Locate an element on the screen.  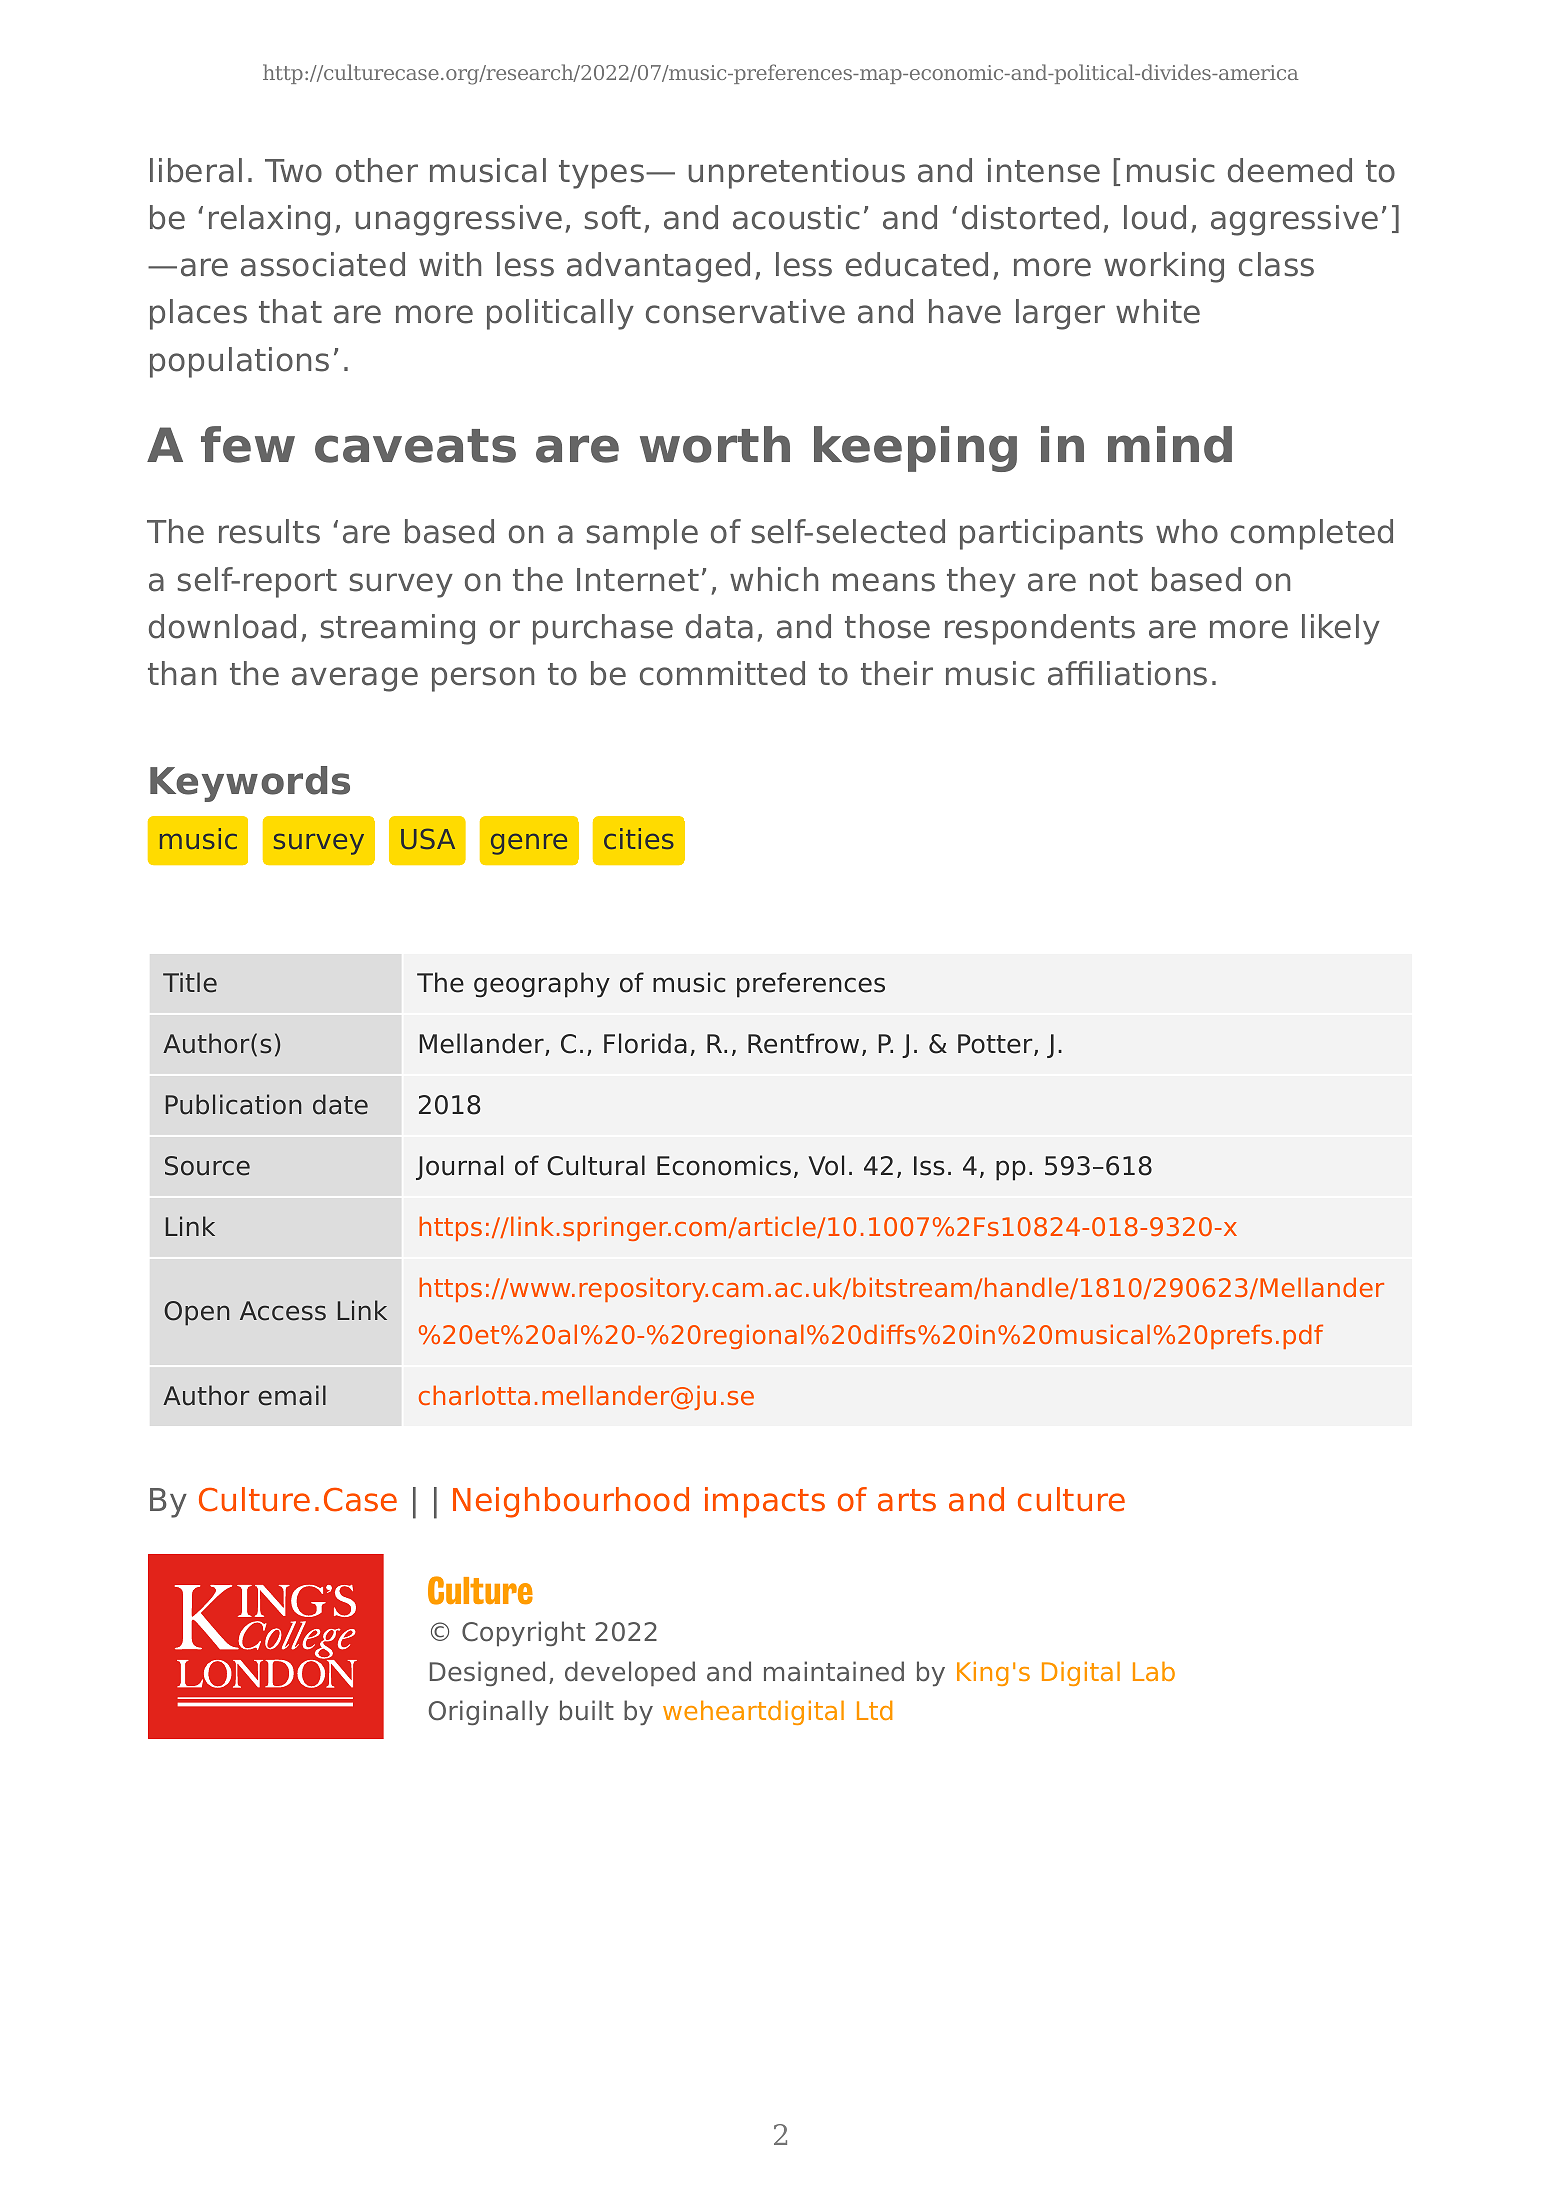
relaxing is located at coordinates (269, 220).
